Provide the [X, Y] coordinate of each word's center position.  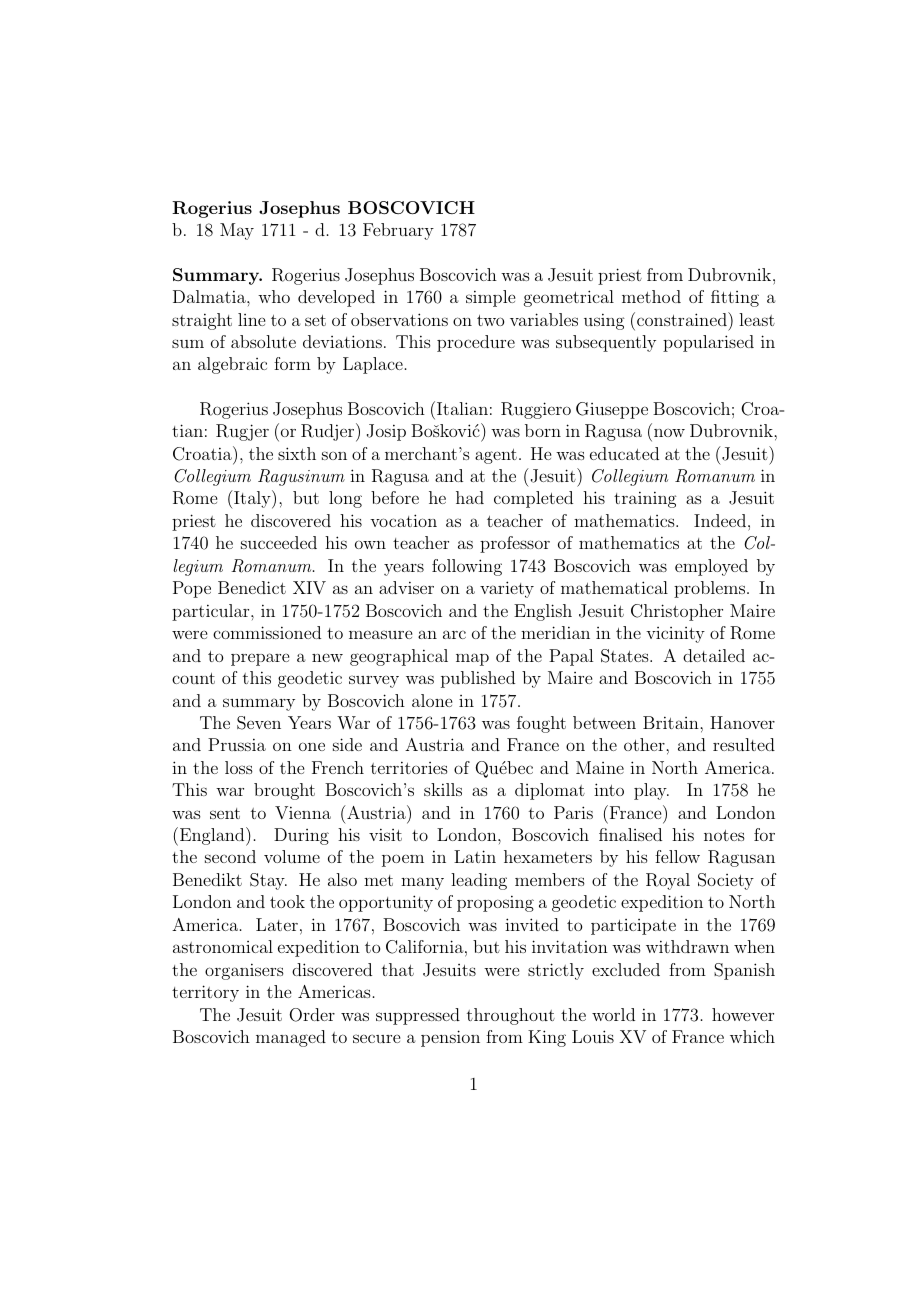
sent [225, 813]
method [651, 296]
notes [724, 835]
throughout [511, 1016]
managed [291, 1038]
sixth [297, 453]
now [669, 433]
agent [496, 456]
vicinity [675, 635]
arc [454, 634]
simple [490, 298]
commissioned [267, 632]
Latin [475, 856]
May [237, 231]
